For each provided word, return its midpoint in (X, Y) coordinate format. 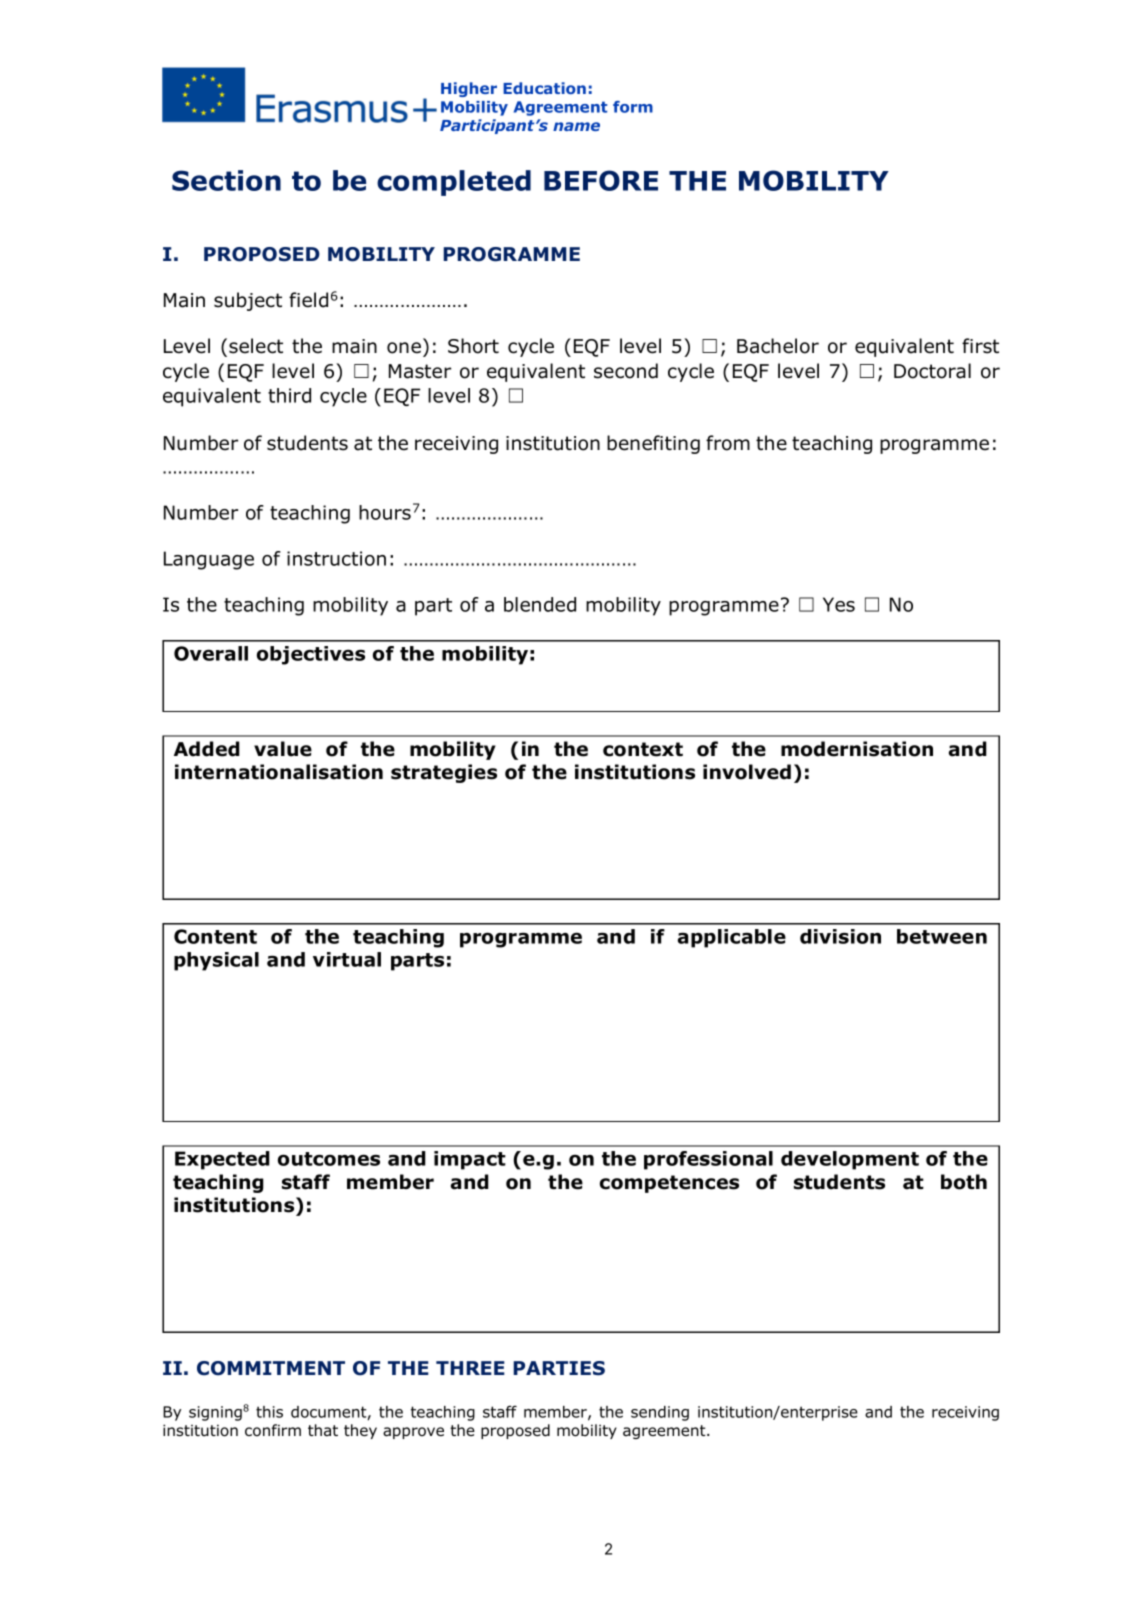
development (850, 1160)
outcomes (329, 1159)
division (840, 936)
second (626, 371)
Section (226, 180)
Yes (839, 604)
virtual (347, 959)
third (289, 395)
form (633, 107)
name (576, 126)
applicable (732, 938)
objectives (311, 655)
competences (669, 1184)
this (269, 1412)
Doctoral (932, 371)
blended (540, 604)
